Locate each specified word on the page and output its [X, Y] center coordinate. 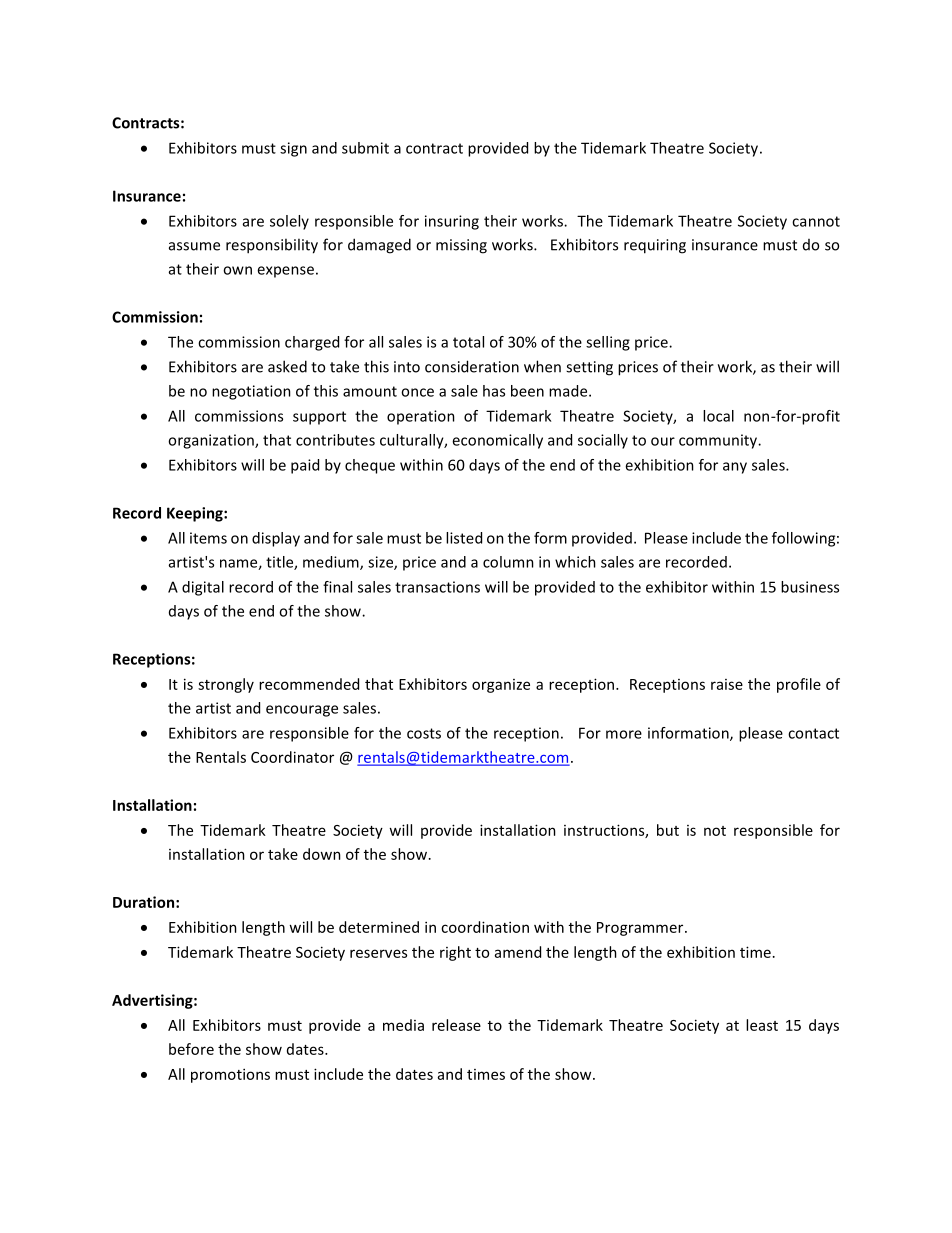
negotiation [251, 392]
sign [293, 149]
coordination [485, 927]
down [322, 854]
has [494, 391]
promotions [230, 1075]
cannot [816, 221]
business [810, 587]
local [718, 416]
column [508, 562]
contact [813, 733]
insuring [452, 222]
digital [203, 588]
